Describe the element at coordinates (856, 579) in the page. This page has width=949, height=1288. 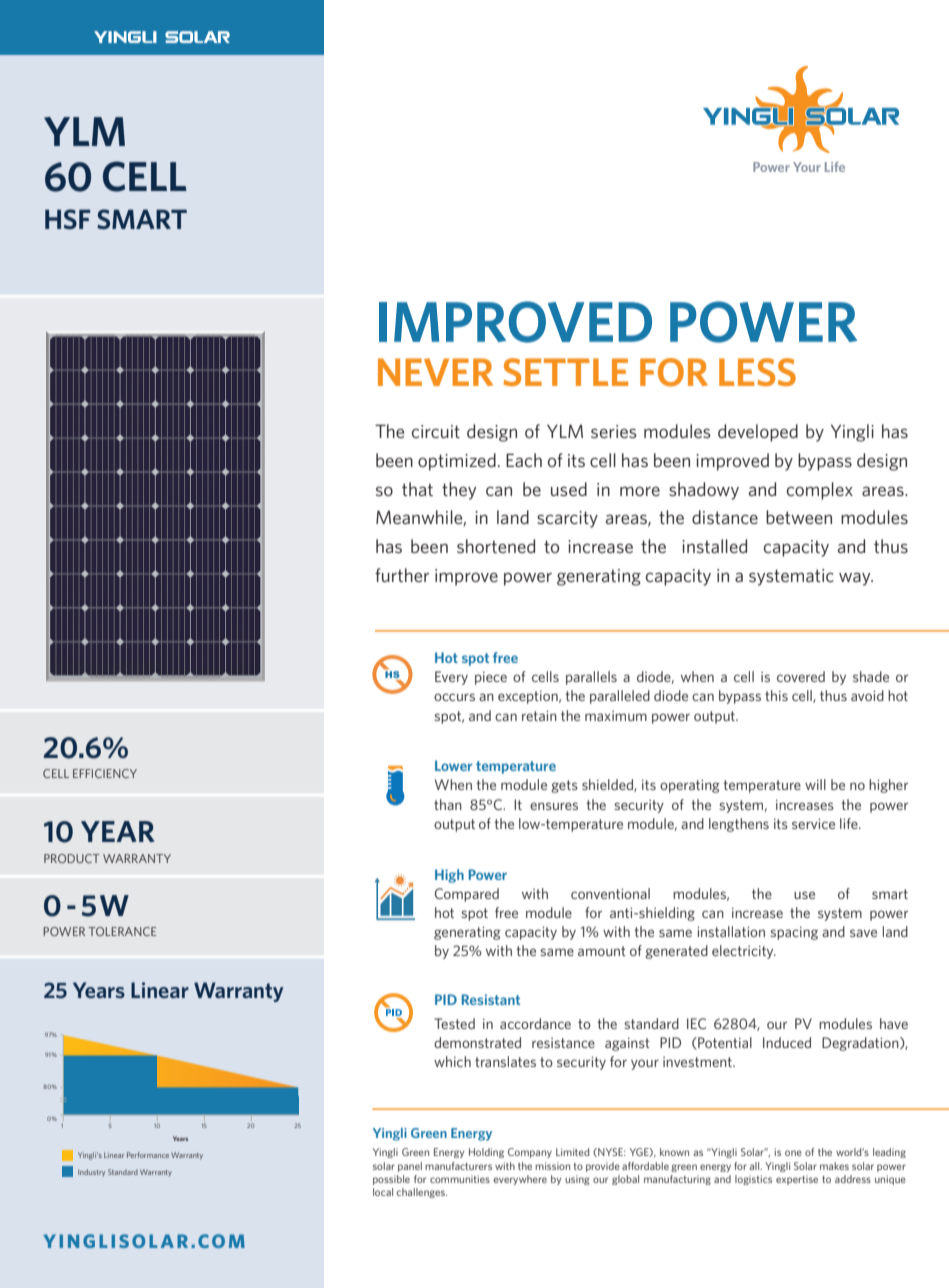
I see `way` at that location.
